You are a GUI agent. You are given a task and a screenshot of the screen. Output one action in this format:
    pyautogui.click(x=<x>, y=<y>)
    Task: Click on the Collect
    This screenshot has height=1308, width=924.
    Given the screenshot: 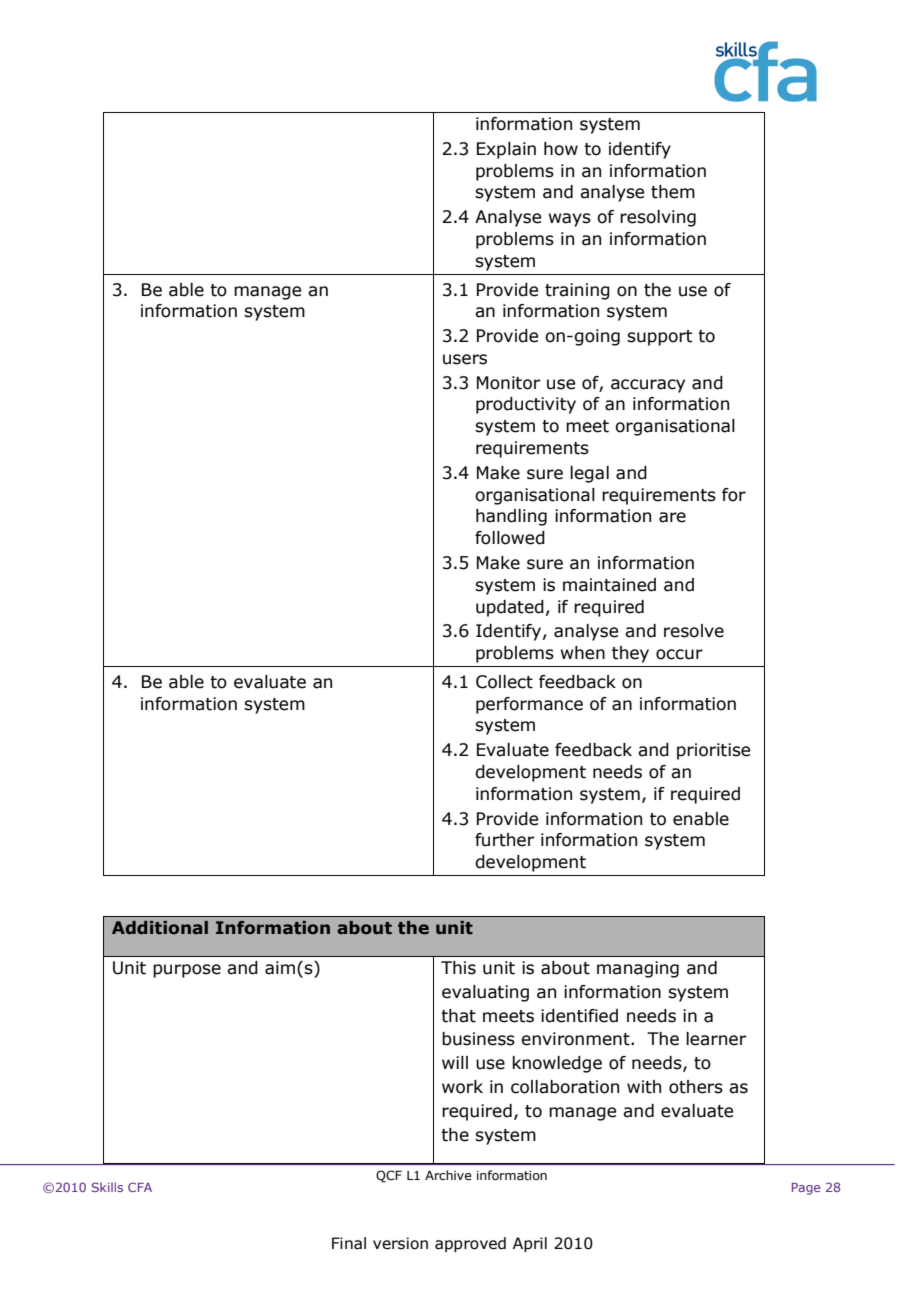 What is the action you would take?
    pyautogui.click(x=504, y=682)
